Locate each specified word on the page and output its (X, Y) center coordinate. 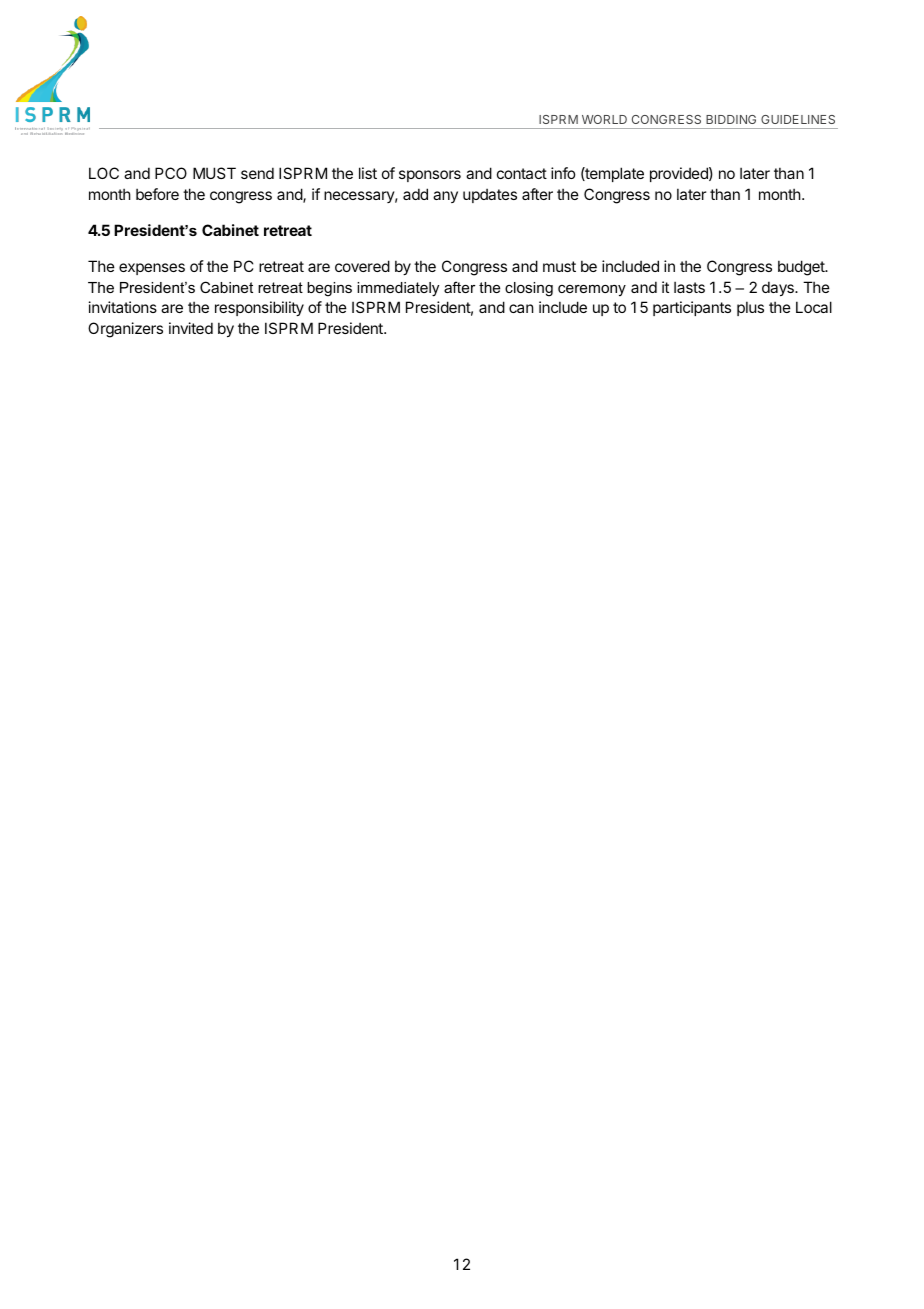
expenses (152, 269)
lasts (689, 287)
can (521, 308)
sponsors (430, 176)
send (257, 173)
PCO (171, 173)
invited (191, 328)
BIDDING (731, 119)
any (445, 197)
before (157, 194)
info (563, 173)
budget (802, 268)
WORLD (604, 119)
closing (529, 289)
